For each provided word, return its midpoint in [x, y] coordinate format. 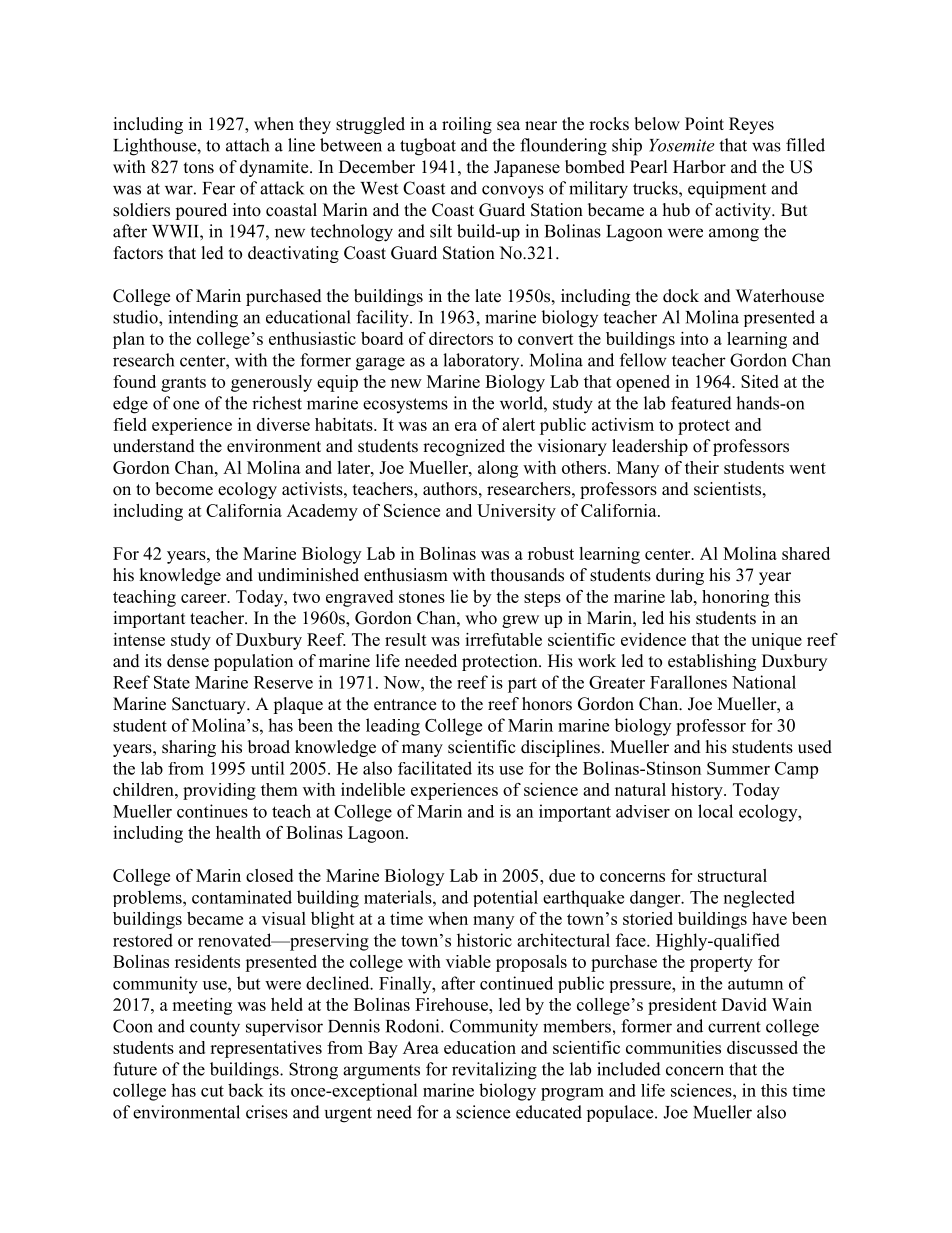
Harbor [699, 167]
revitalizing [494, 1071]
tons [199, 168]
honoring [735, 598]
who [481, 618]
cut [212, 1091]
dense [188, 661]
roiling [467, 125]
